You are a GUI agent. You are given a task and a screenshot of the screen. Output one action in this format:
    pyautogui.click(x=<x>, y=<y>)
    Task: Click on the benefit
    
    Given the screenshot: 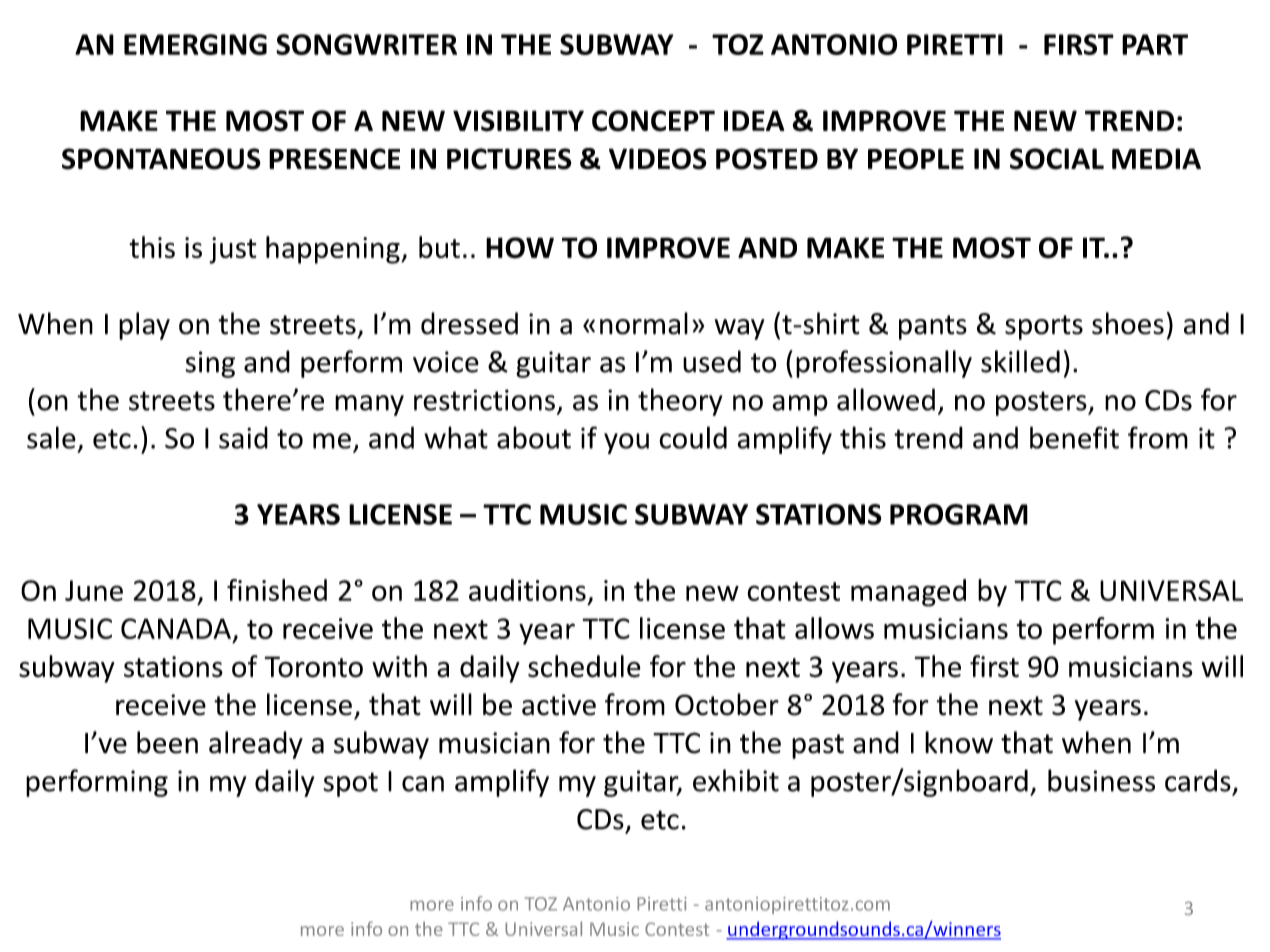 What is the action you would take?
    pyautogui.click(x=1074, y=437)
